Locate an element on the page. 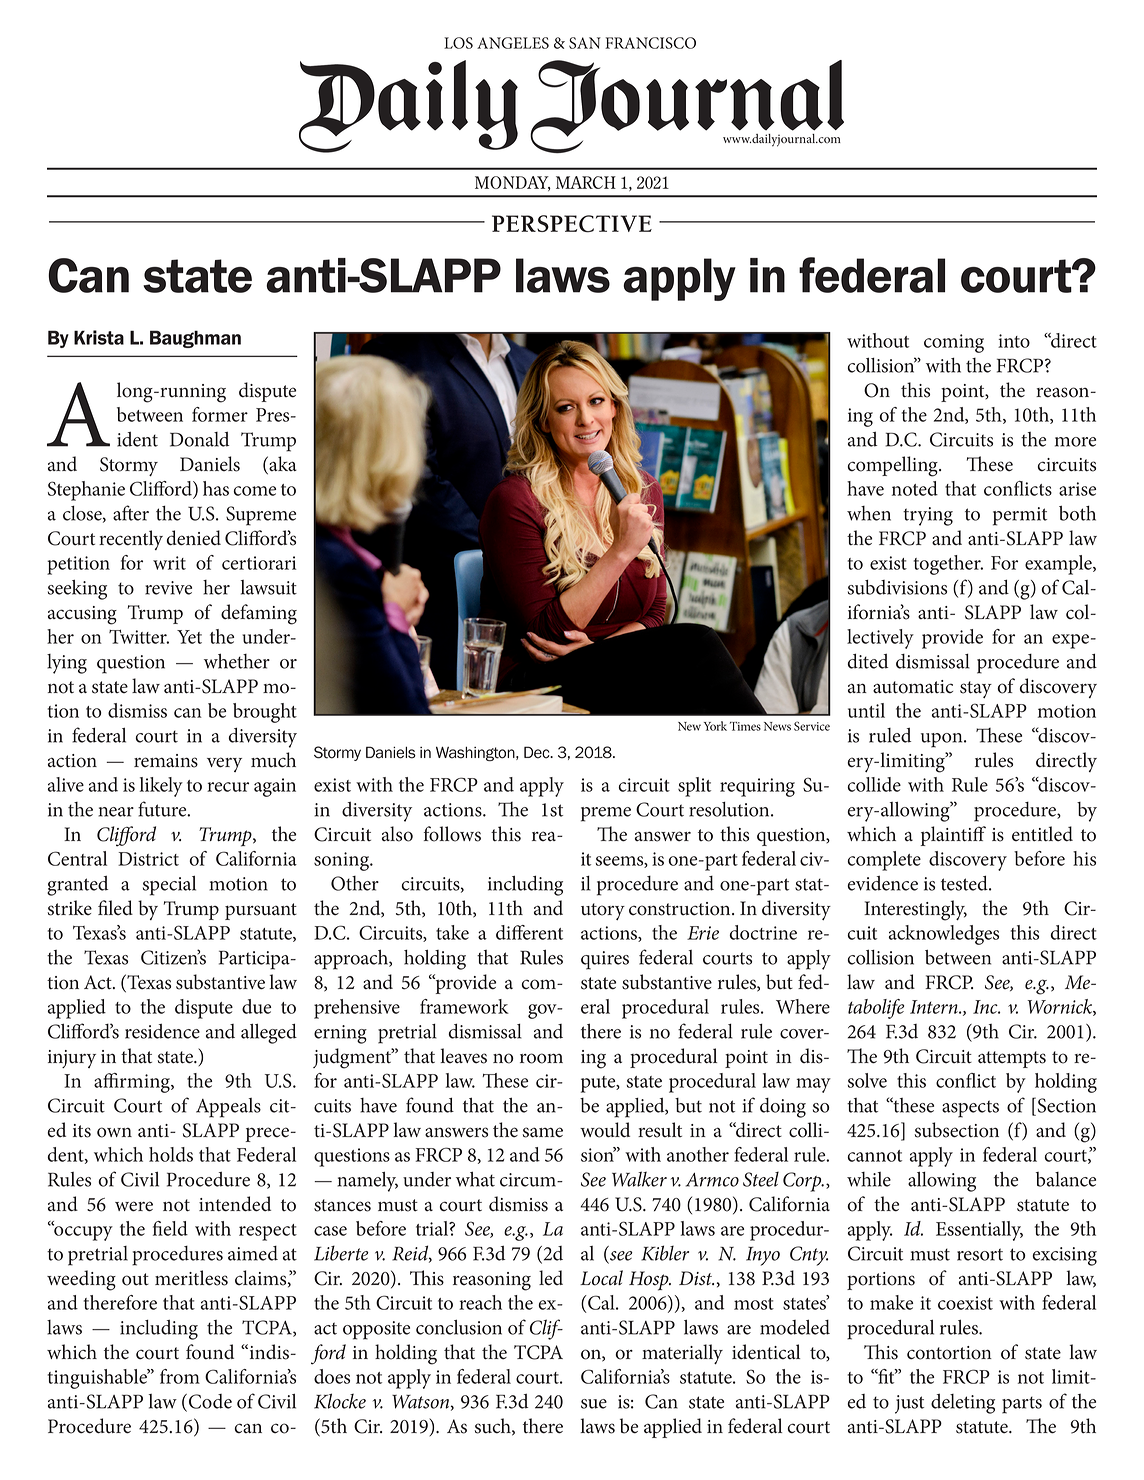 The height and width of the page is (1480, 1144). former is located at coordinates (220, 414).
